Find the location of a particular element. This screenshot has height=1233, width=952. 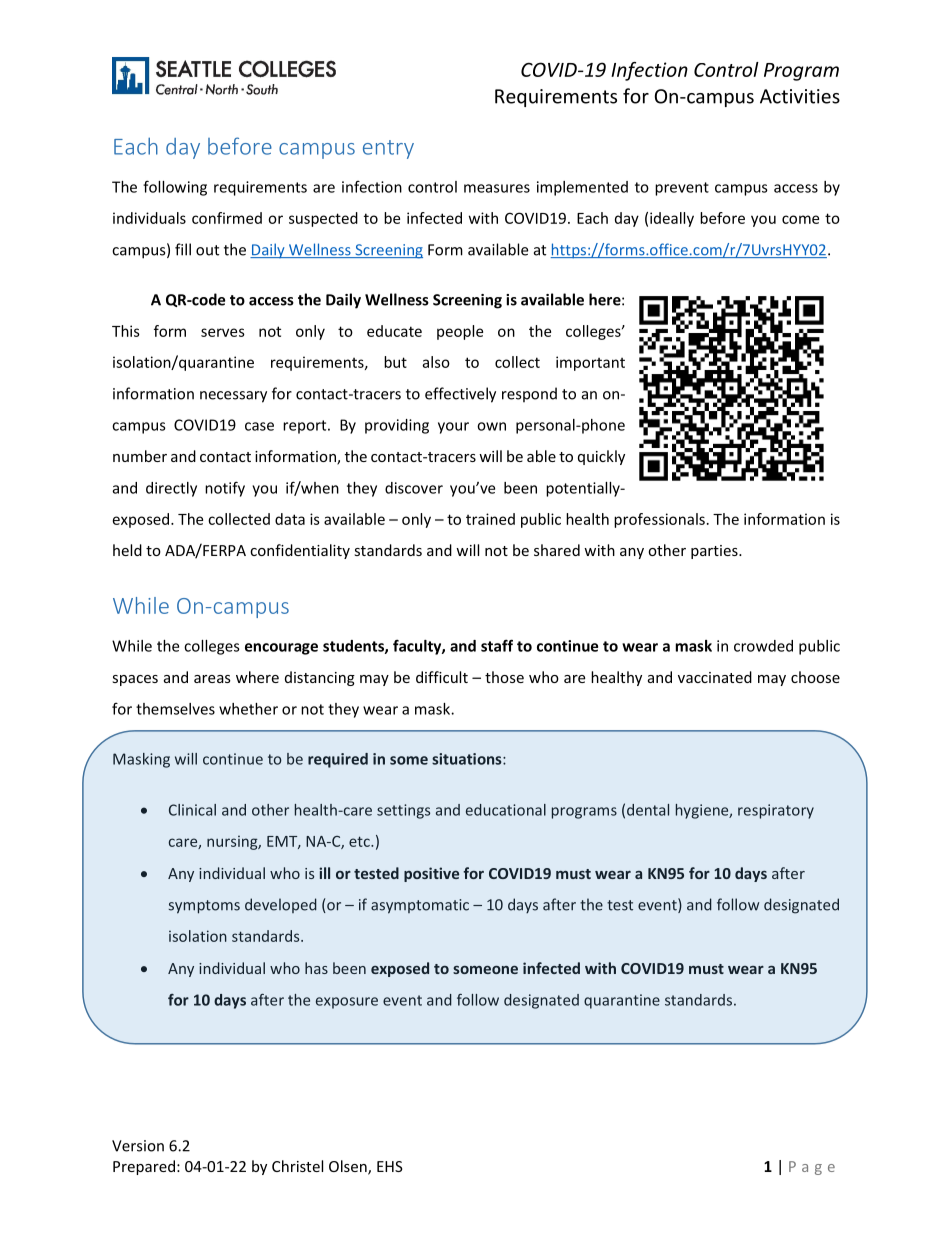

EHS is located at coordinates (390, 1166).
